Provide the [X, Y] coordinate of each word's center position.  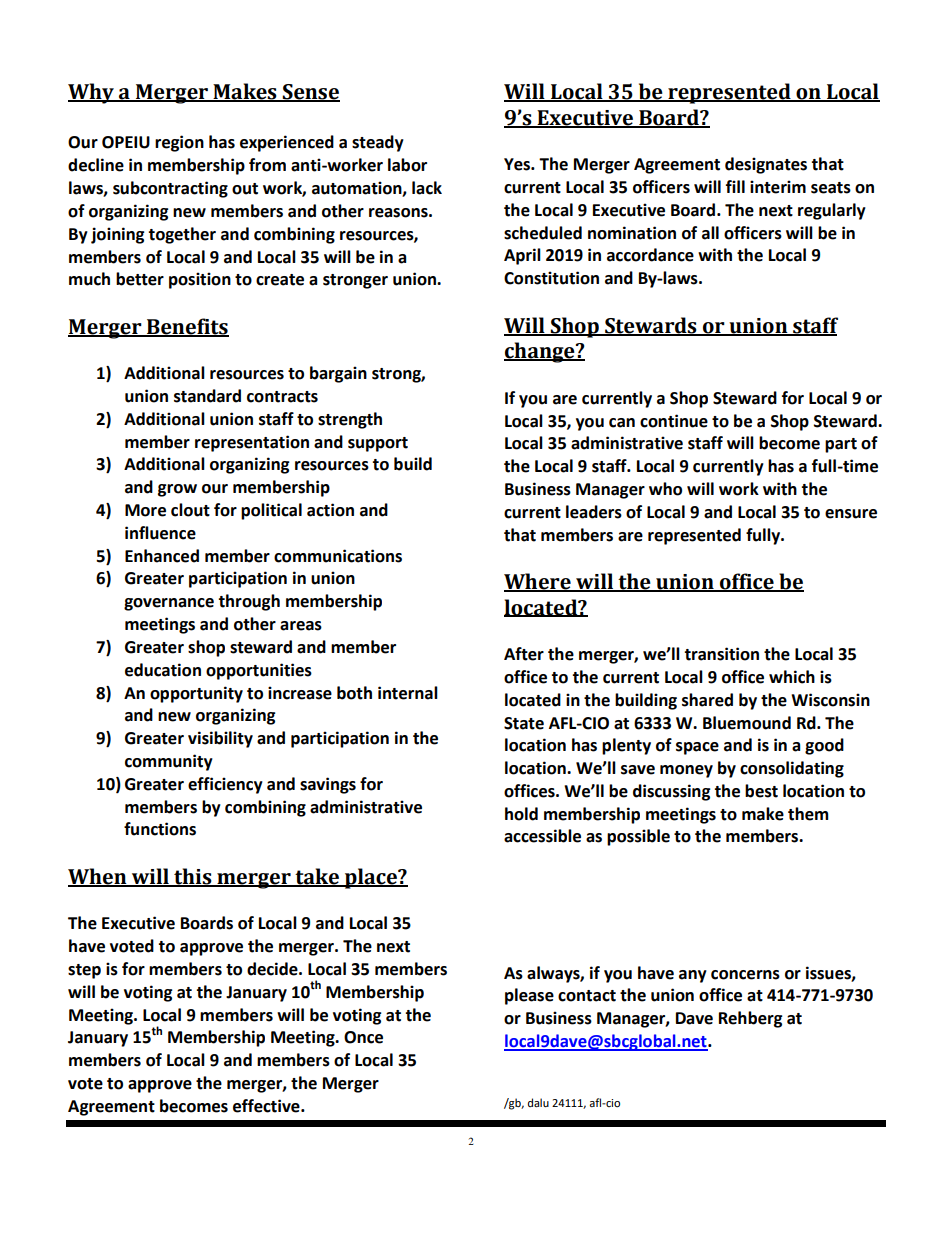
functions [160, 829]
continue [674, 421]
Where [538, 582]
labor [407, 165]
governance [169, 604]
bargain [338, 374]
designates [766, 165]
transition [721, 654]
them [808, 814]
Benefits [187, 327]
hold [521, 814]
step [84, 971]
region [179, 143]
